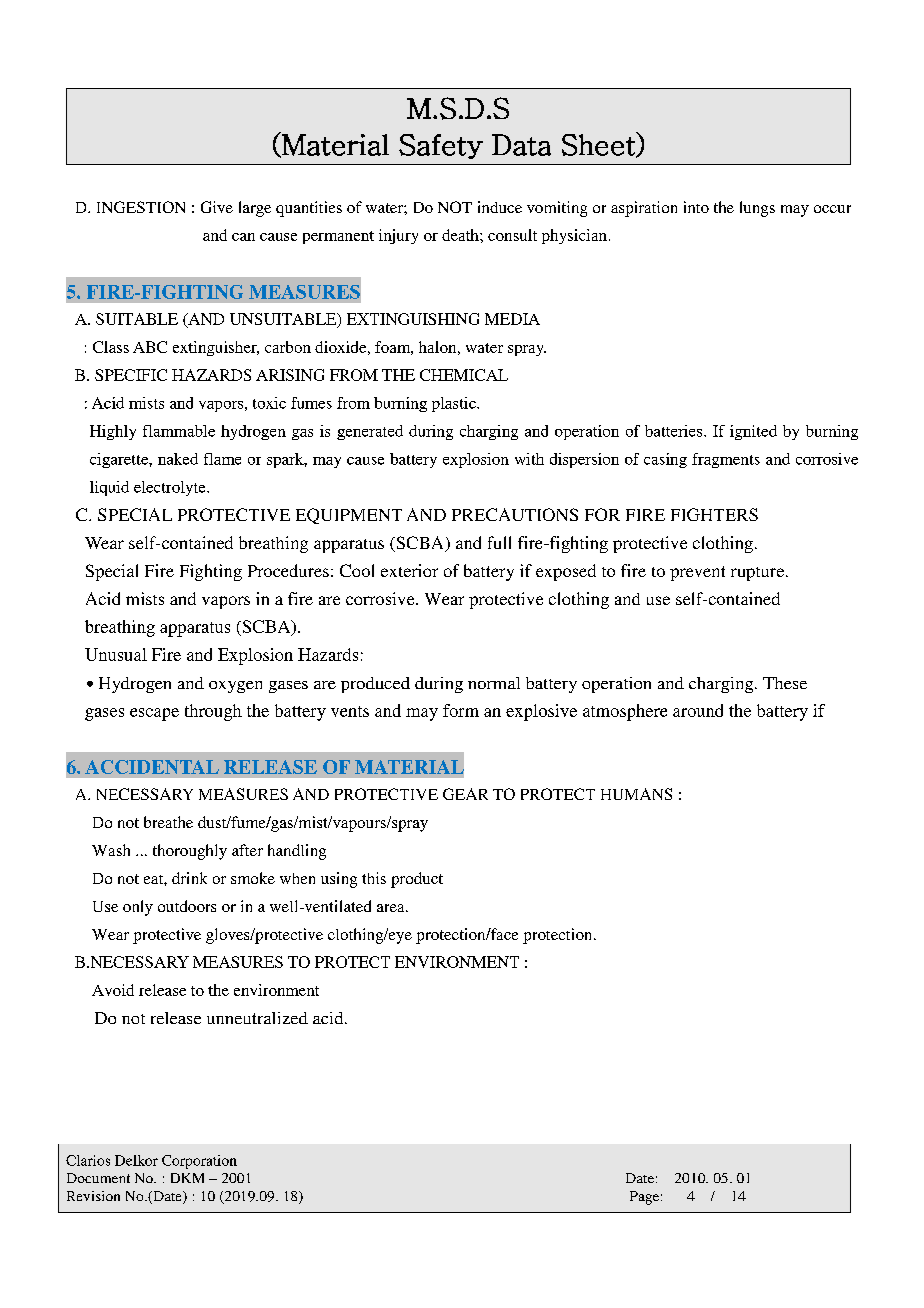  What do you see at coordinates (235, 687) in the screenshot?
I see `oxygen` at bounding box center [235, 687].
